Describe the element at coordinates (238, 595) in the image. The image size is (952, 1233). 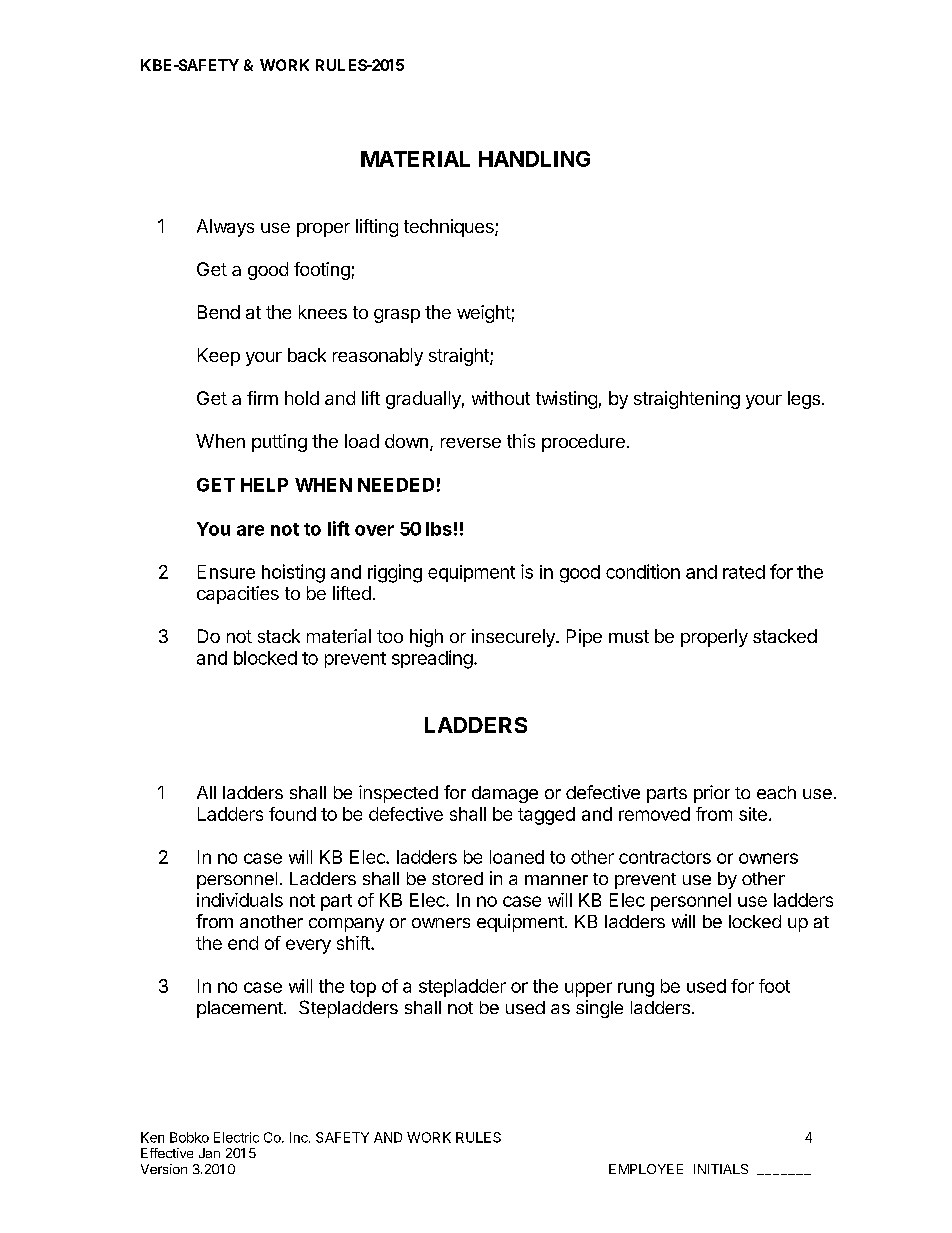
I see `capacities` at that location.
